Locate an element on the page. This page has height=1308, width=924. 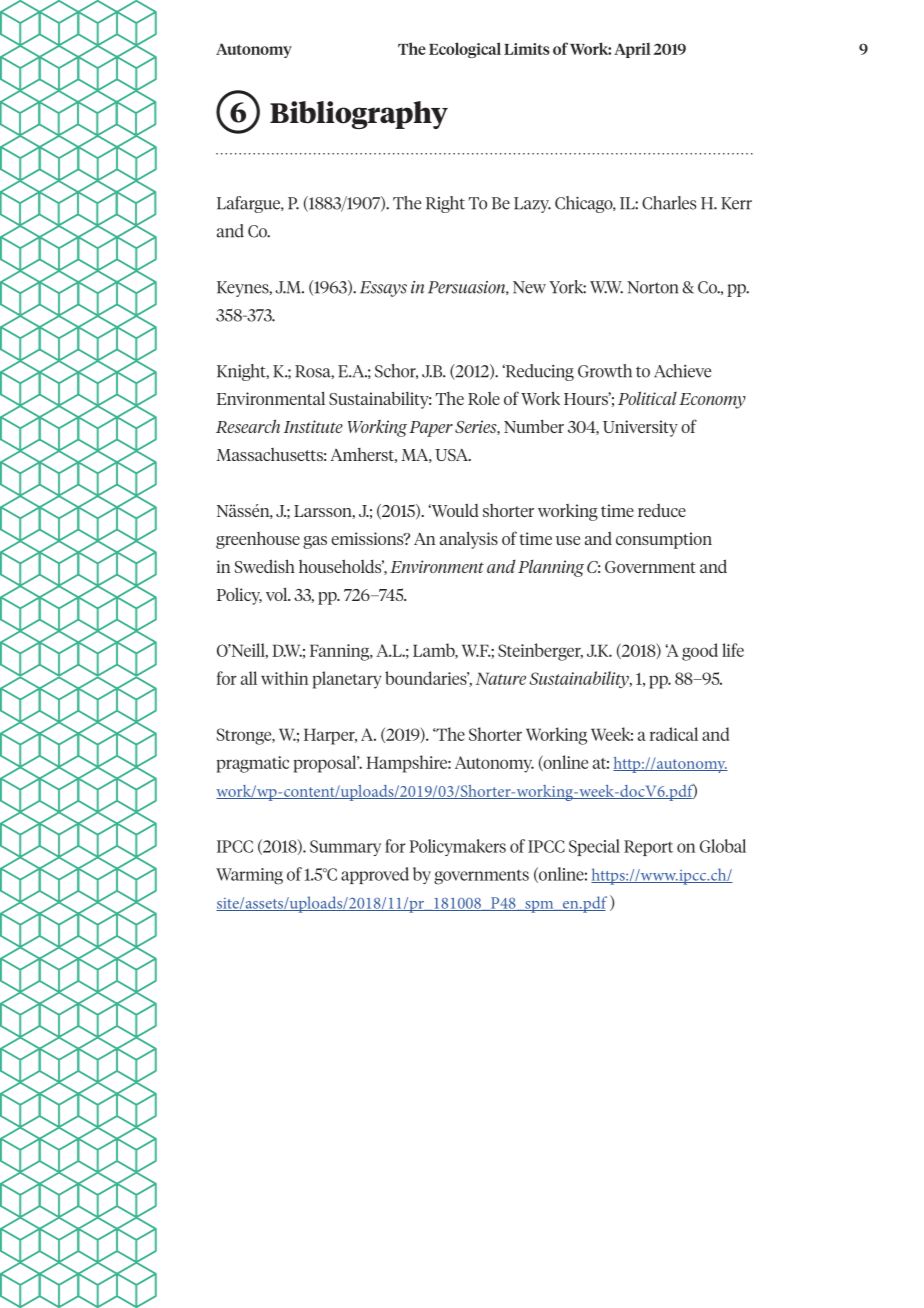
good is located at coordinates (700, 652).
